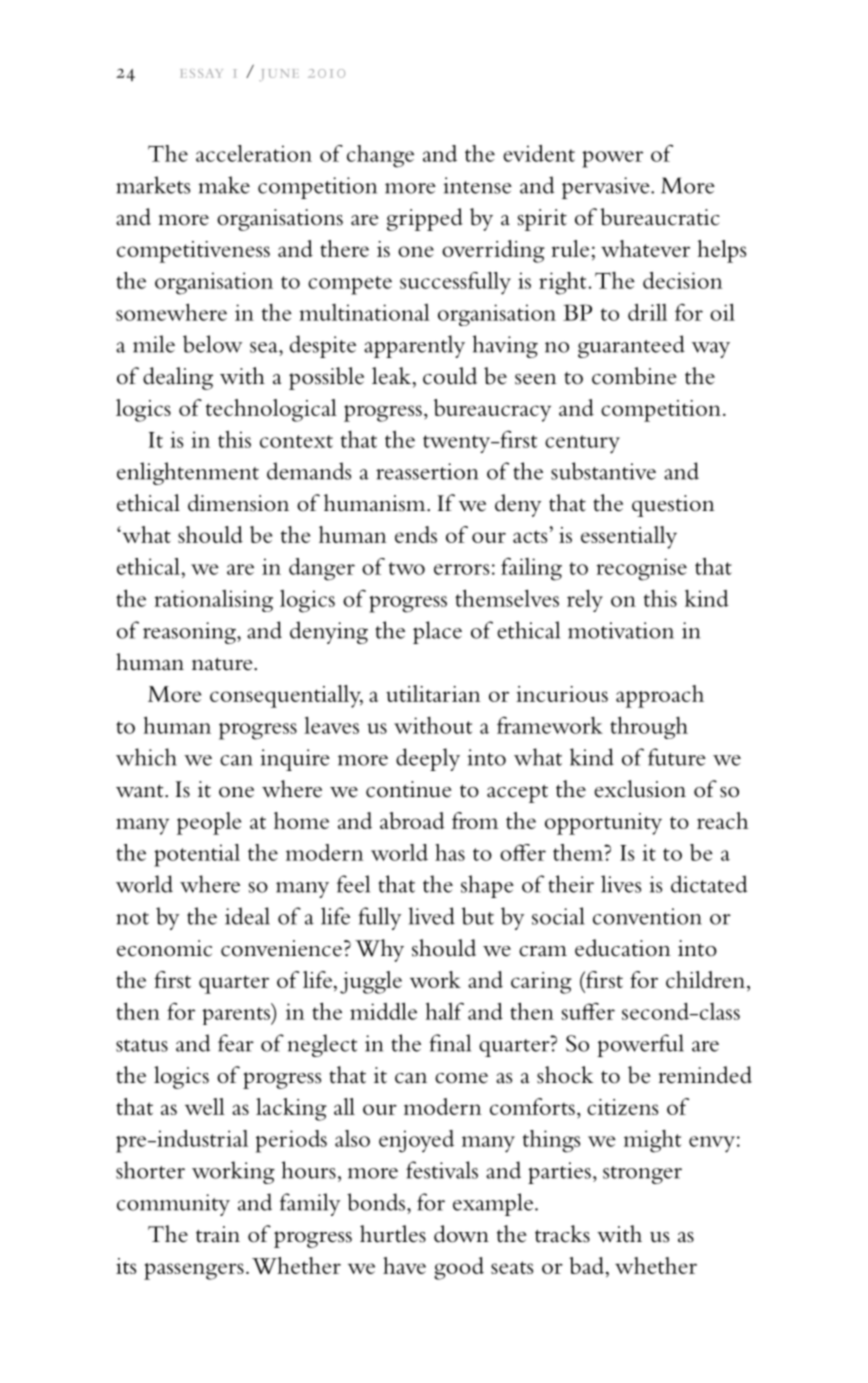 The image size is (868, 1383). I want to click on continue, so click(409, 789).
